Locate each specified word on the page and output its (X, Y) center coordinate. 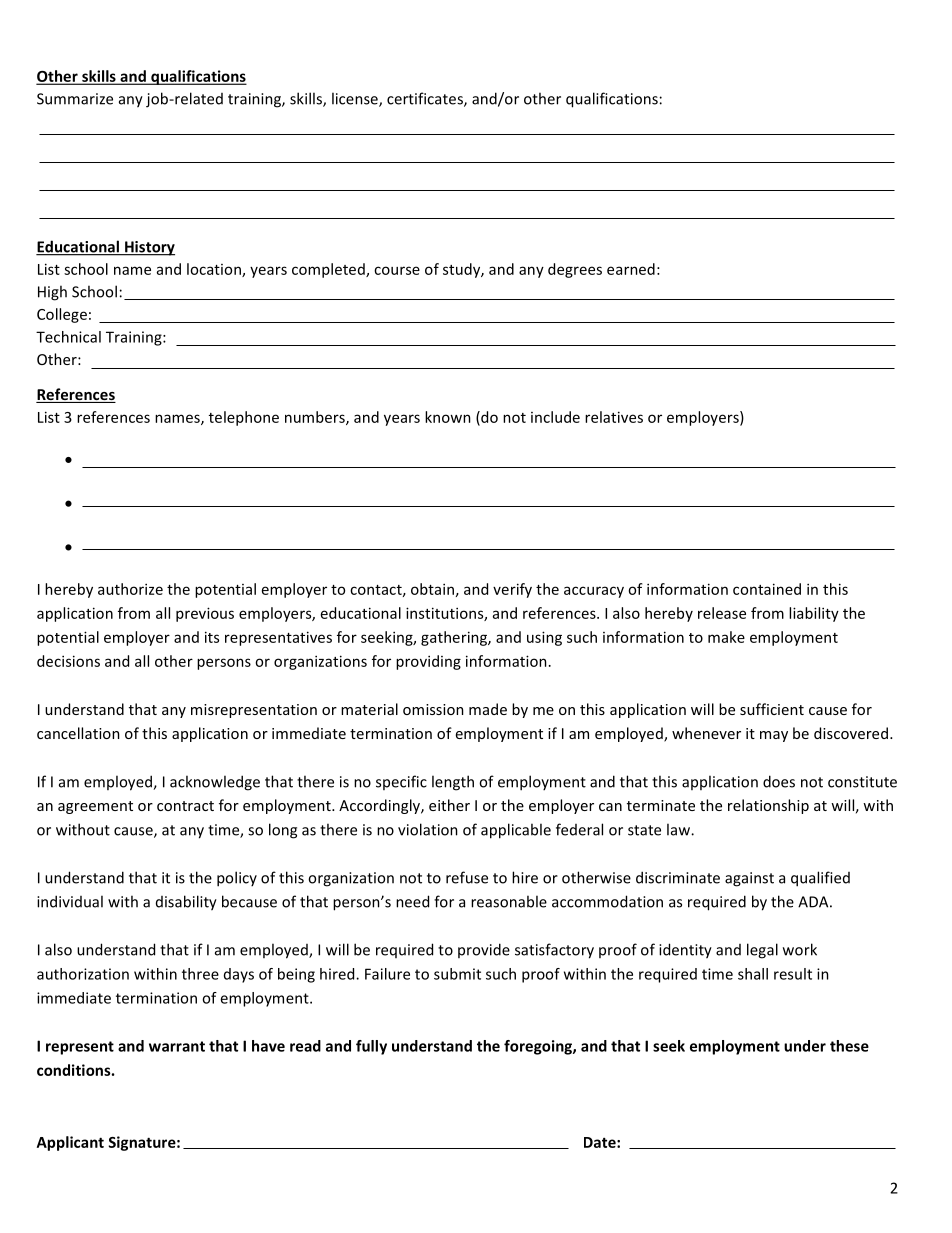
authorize (130, 589)
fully (371, 1047)
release (722, 613)
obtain (432, 589)
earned (631, 269)
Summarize (75, 99)
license (356, 99)
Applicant (70, 1143)
